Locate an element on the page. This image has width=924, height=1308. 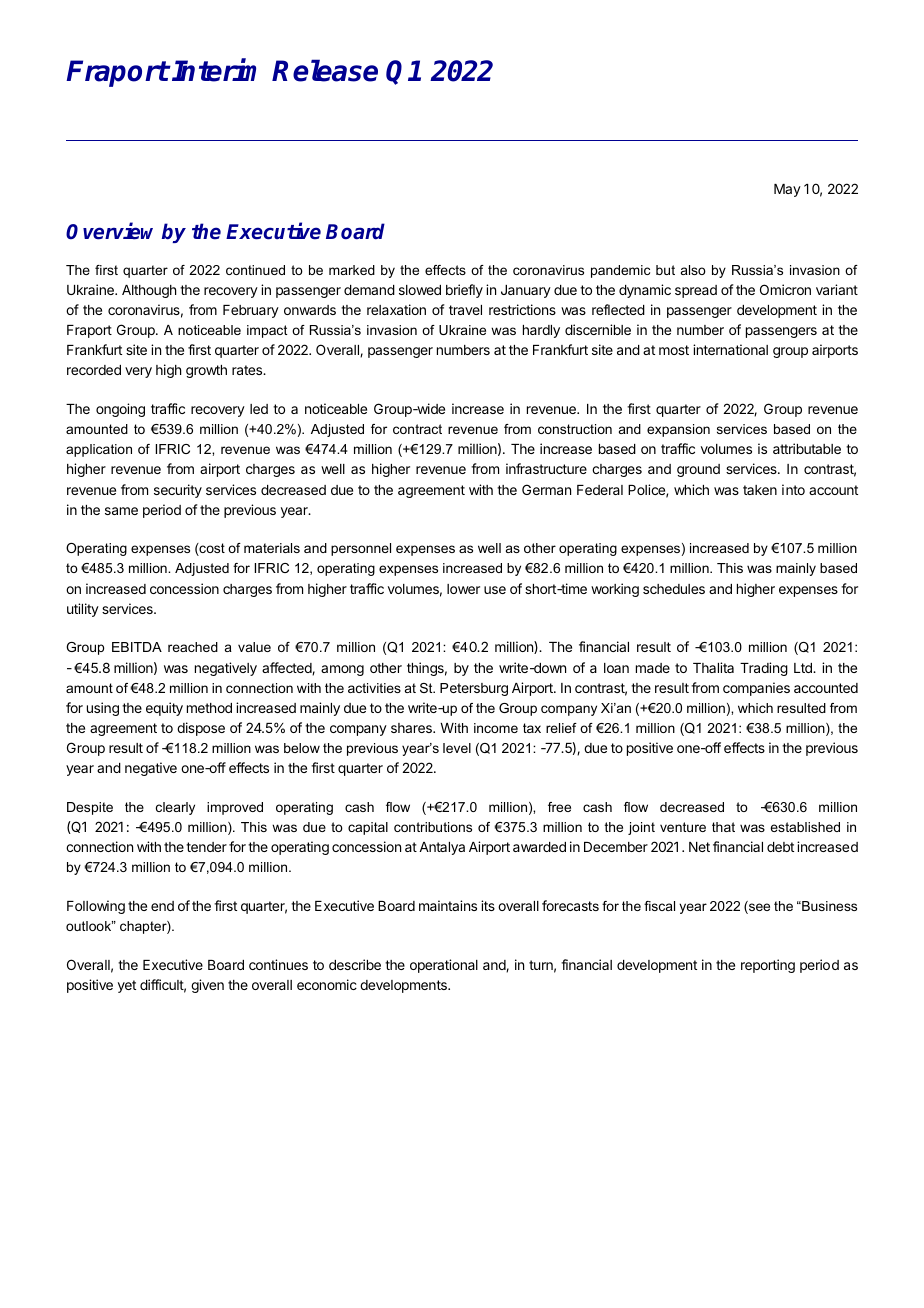
May is located at coordinates (787, 190).
